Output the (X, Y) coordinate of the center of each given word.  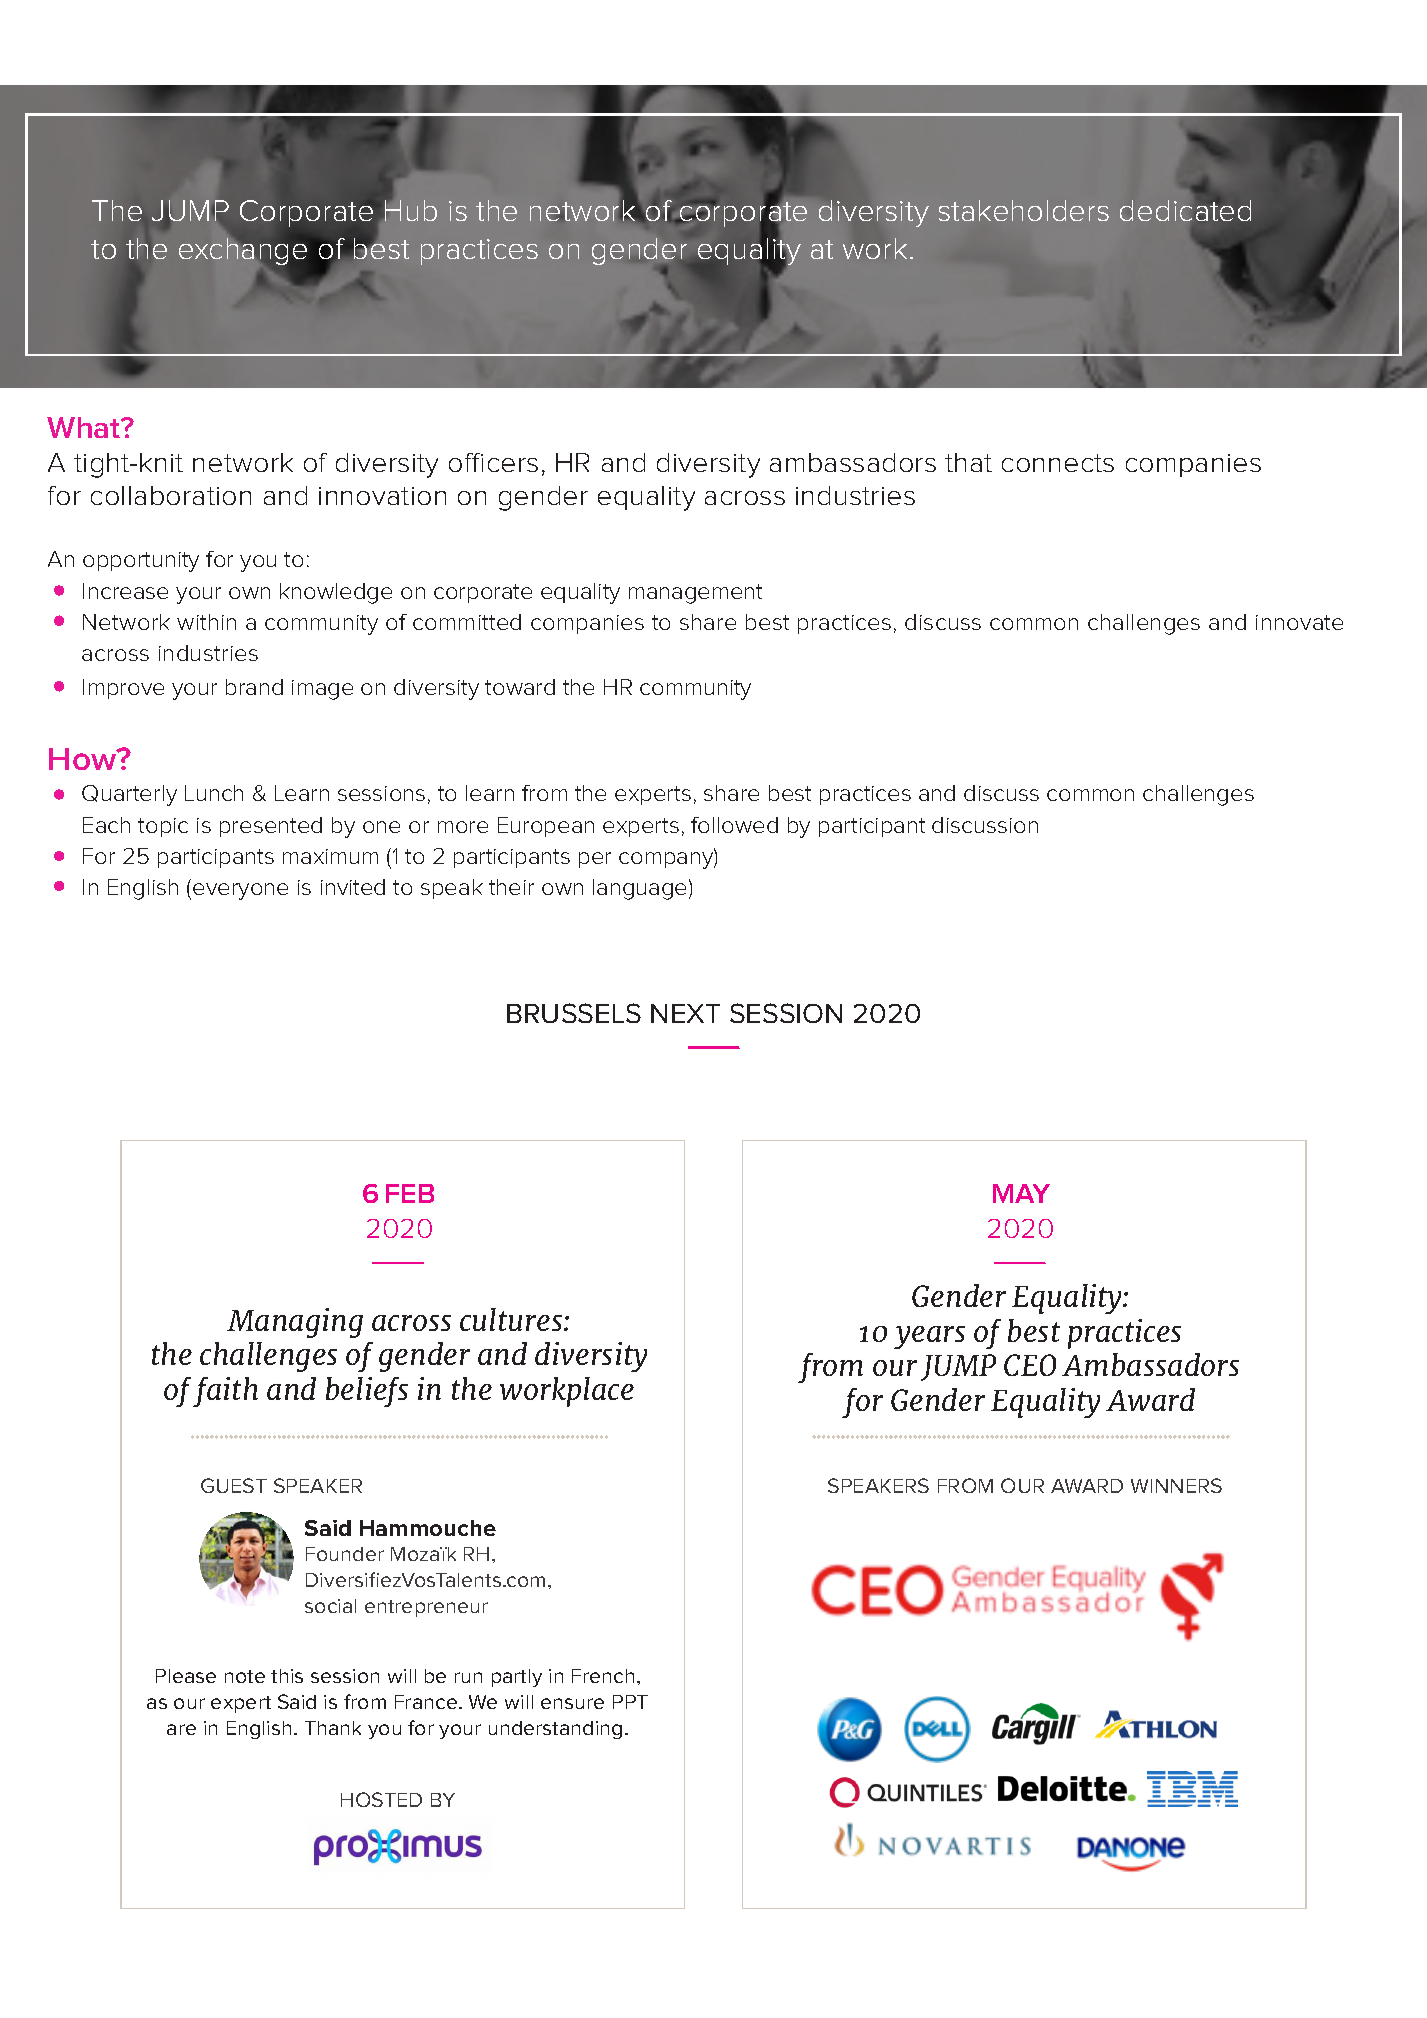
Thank (333, 1728)
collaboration (171, 495)
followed (734, 825)
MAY (1021, 1193)
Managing (295, 1323)
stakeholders (1024, 210)
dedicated (1185, 209)
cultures (512, 1319)
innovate (1299, 622)
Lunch (214, 793)
